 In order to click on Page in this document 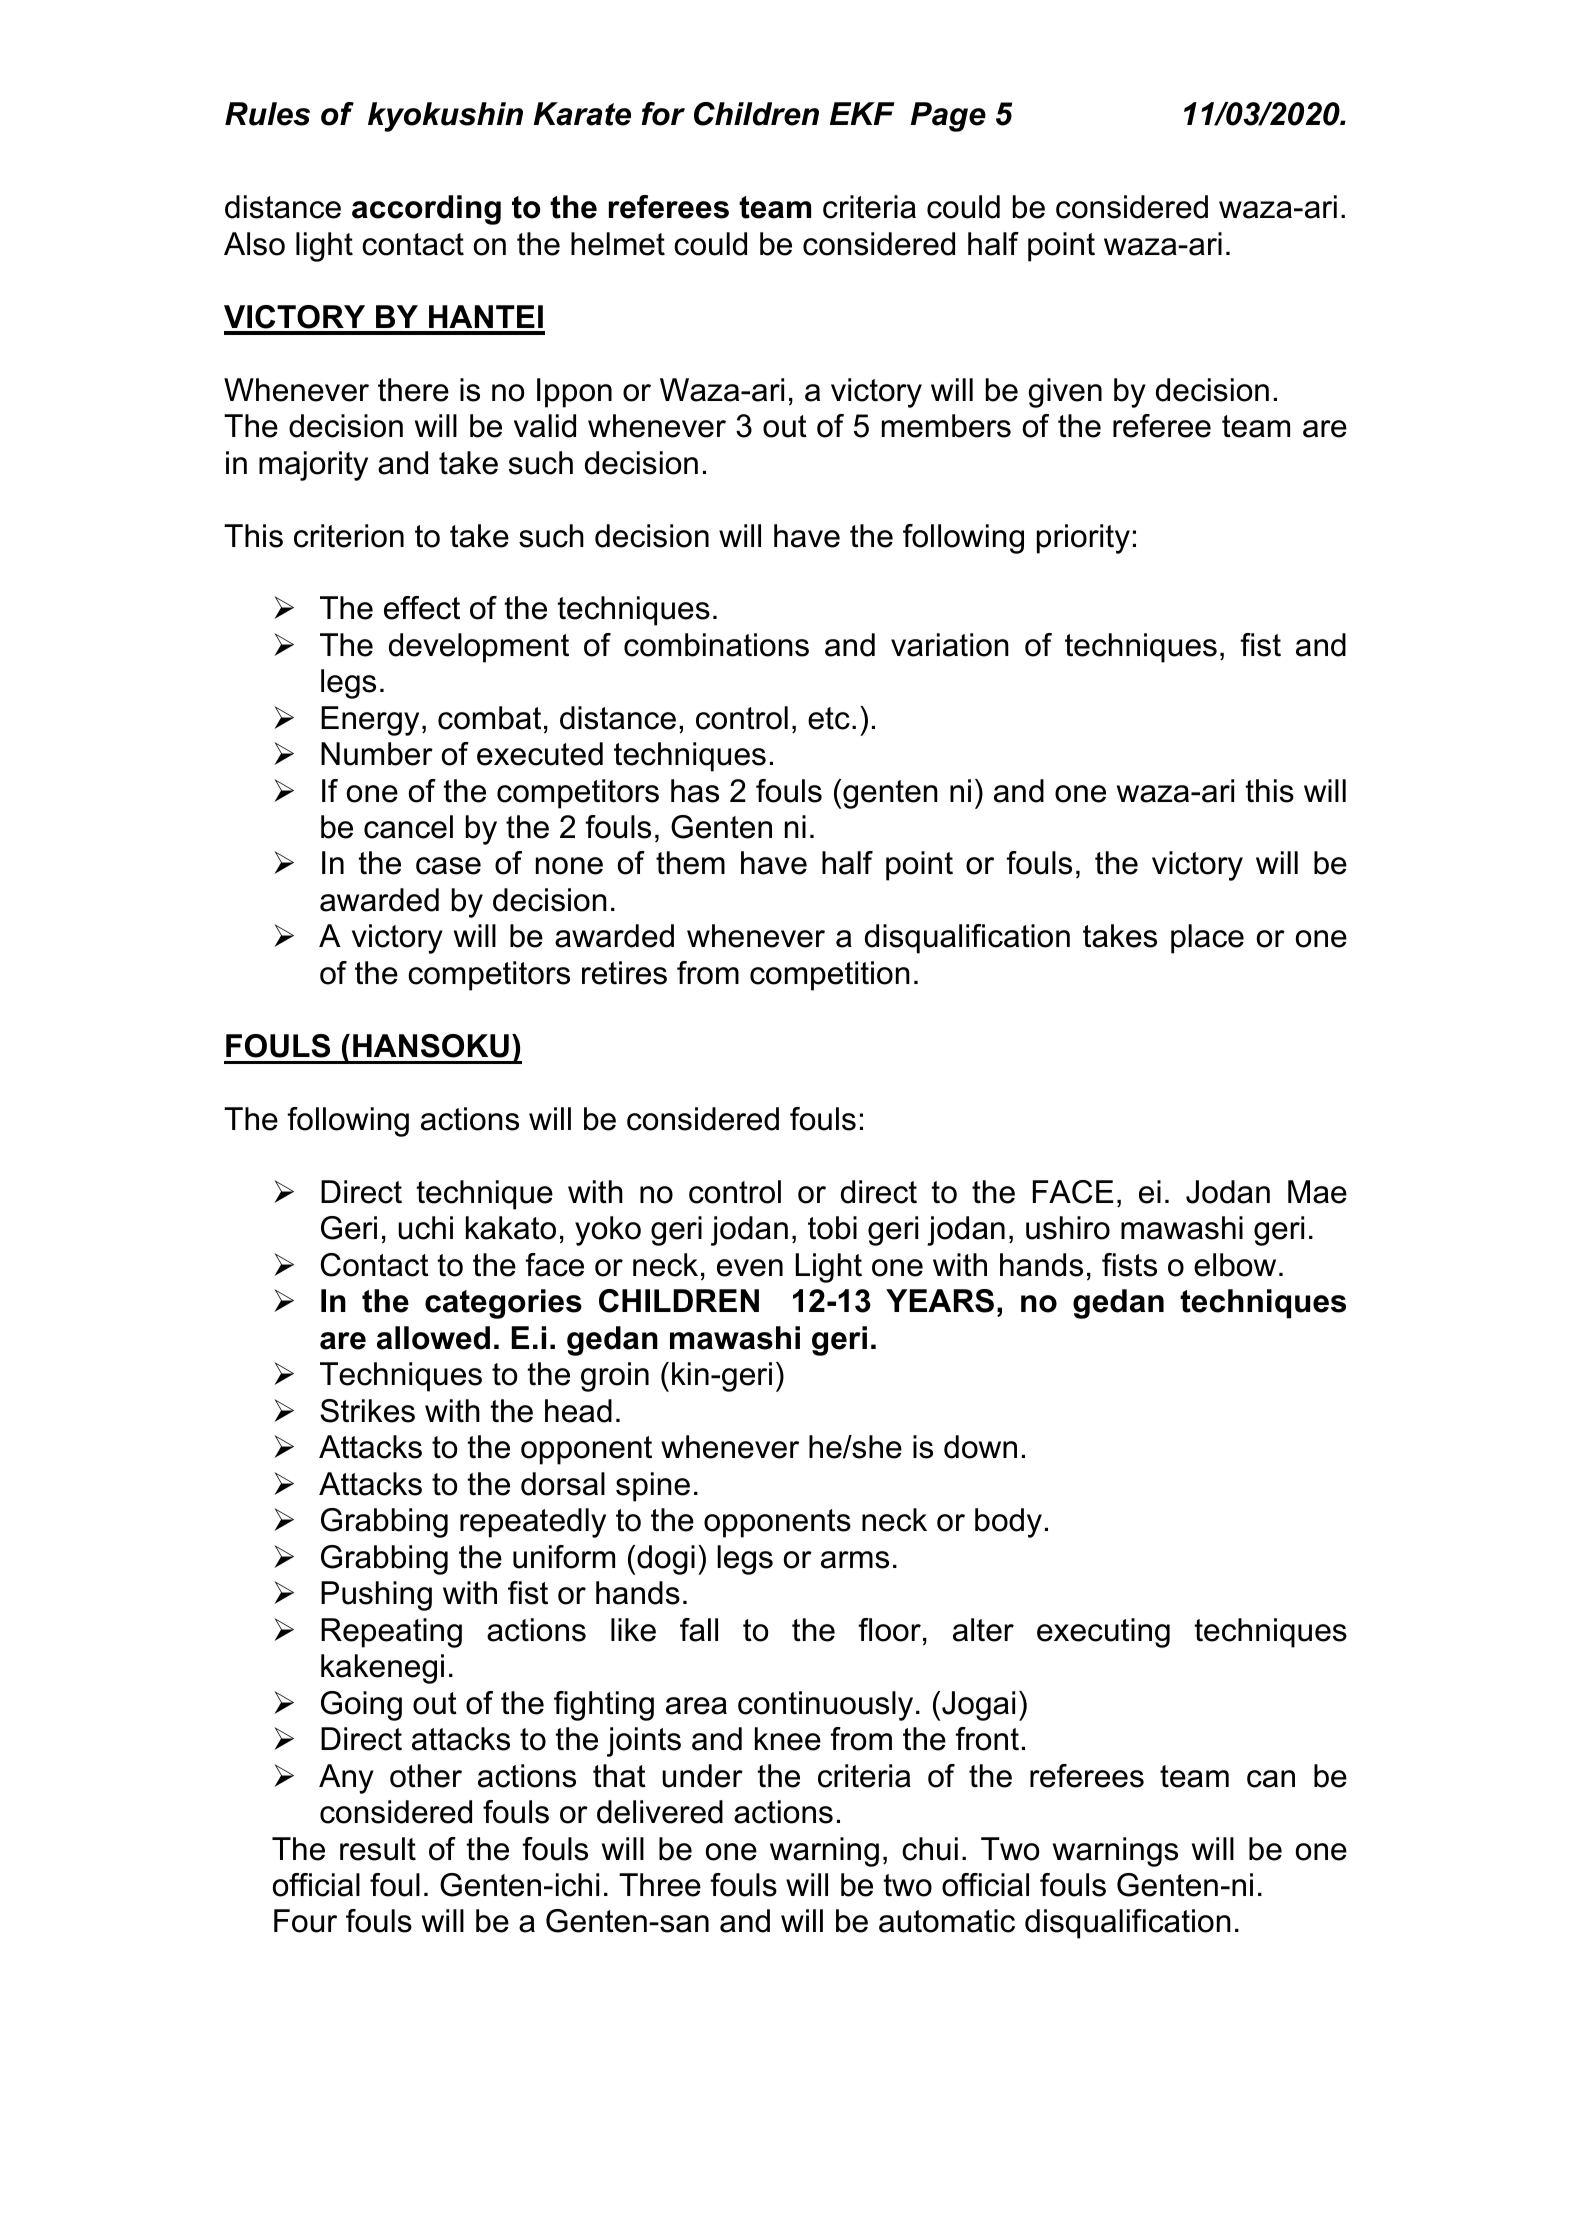, I will do `click(948, 117)`.
